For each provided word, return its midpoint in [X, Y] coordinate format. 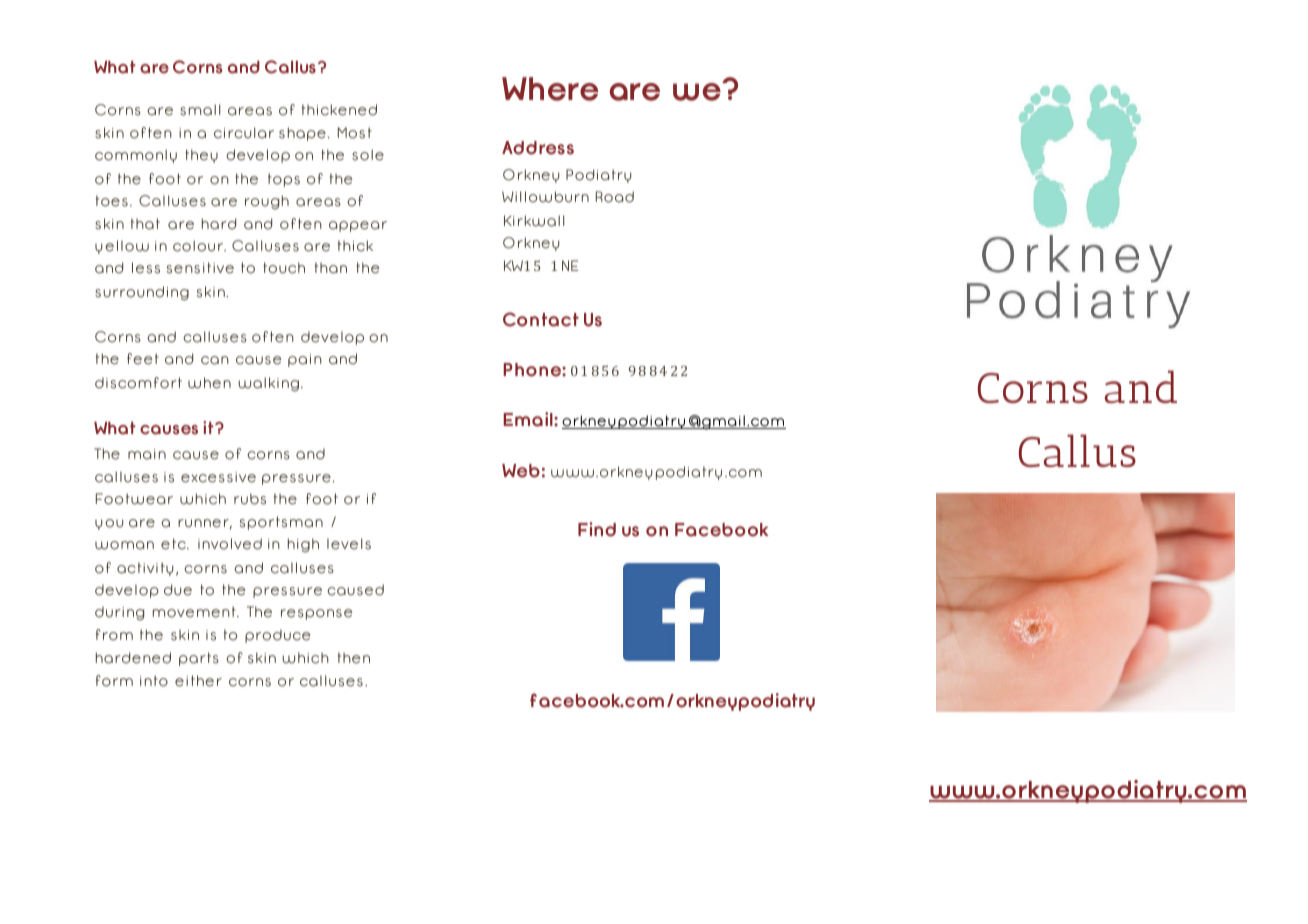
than [331, 268]
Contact [541, 319]
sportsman [281, 523]
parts [199, 659]
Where [550, 89]
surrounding [142, 293]
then [354, 658]
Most [355, 133]
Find [597, 529]
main [147, 454]
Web [521, 471]
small [200, 110]
